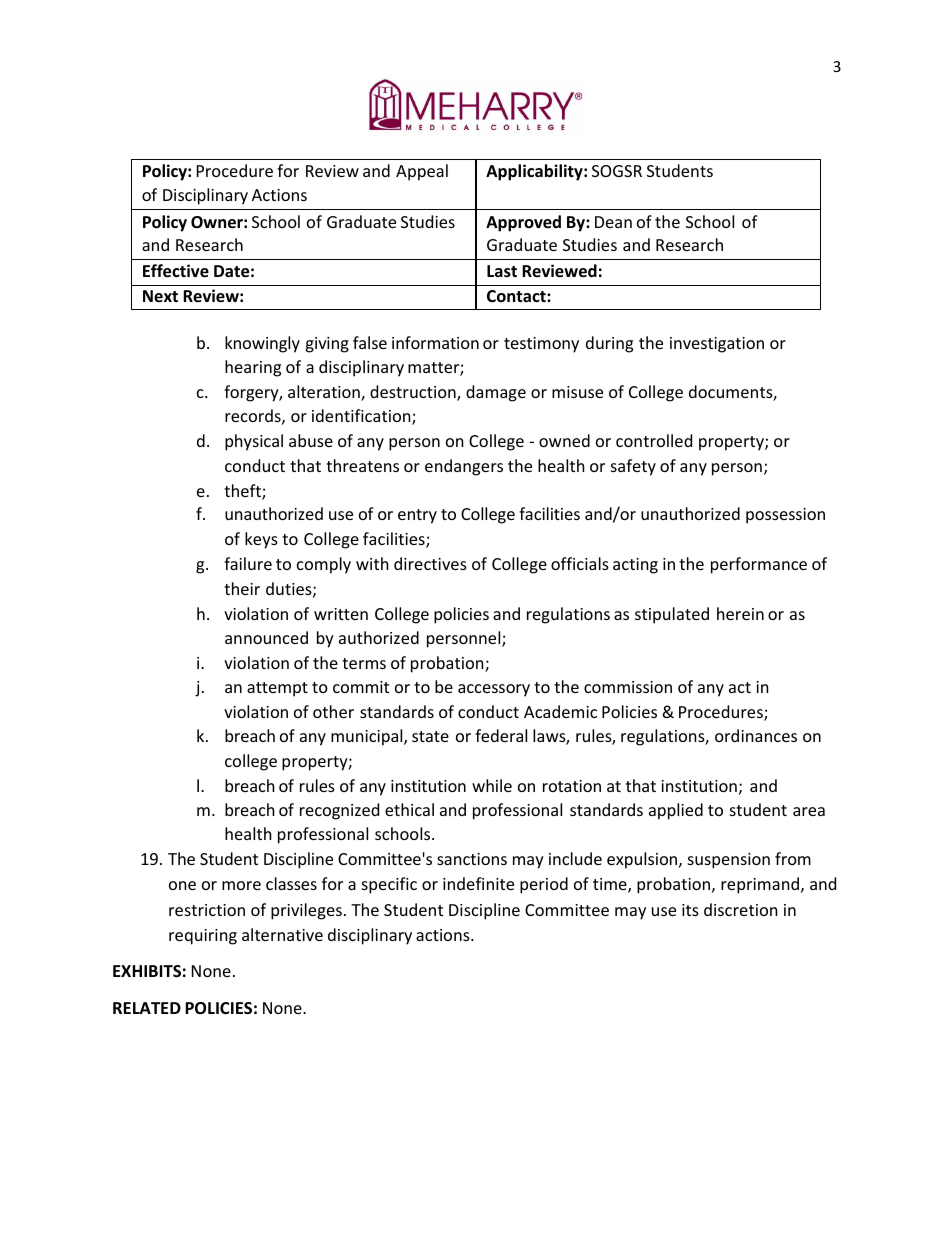 The height and width of the document is (1233, 952). I want to click on their, so click(242, 588).
